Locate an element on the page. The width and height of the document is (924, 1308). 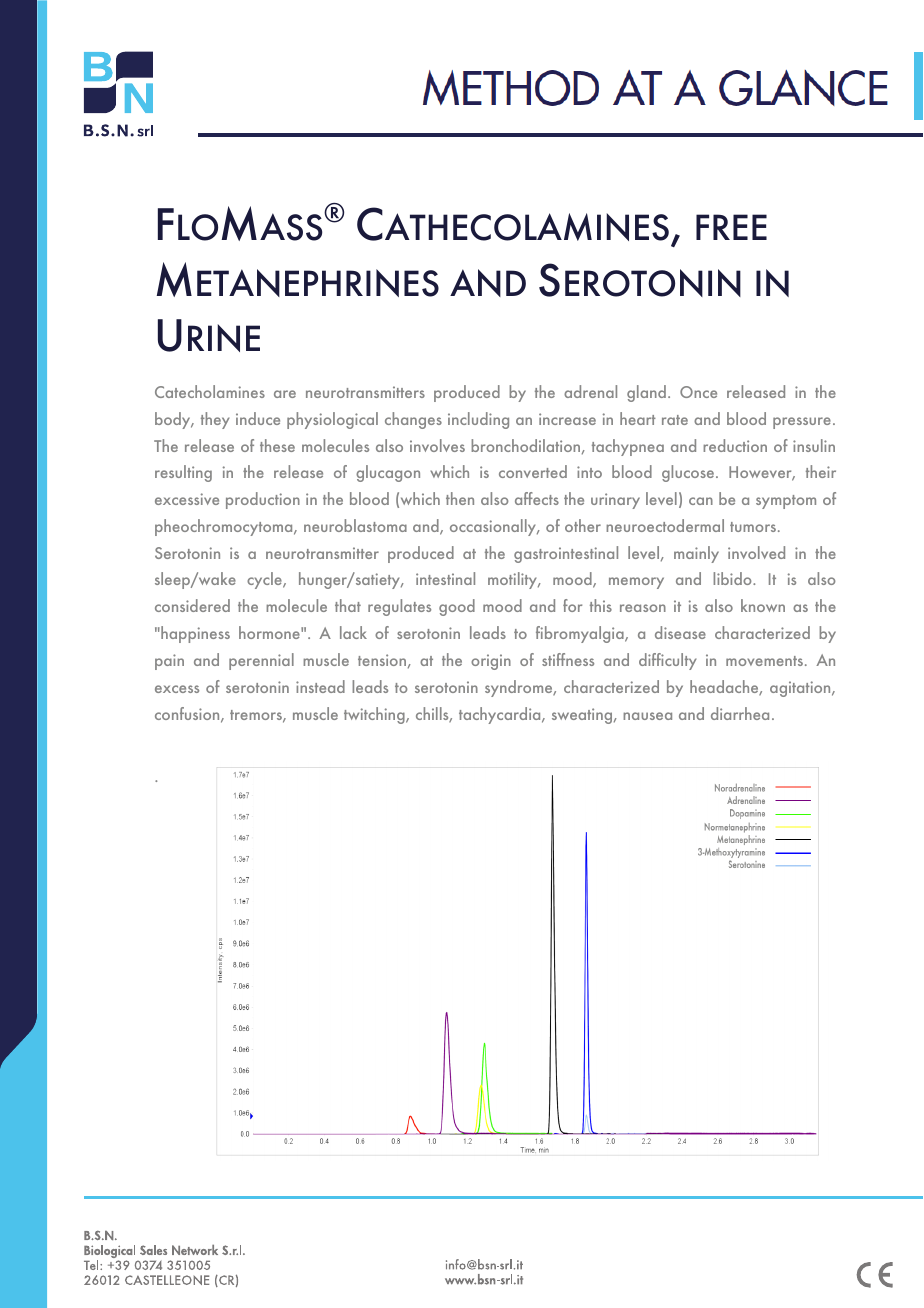
FREE is located at coordinates (731, 227).
